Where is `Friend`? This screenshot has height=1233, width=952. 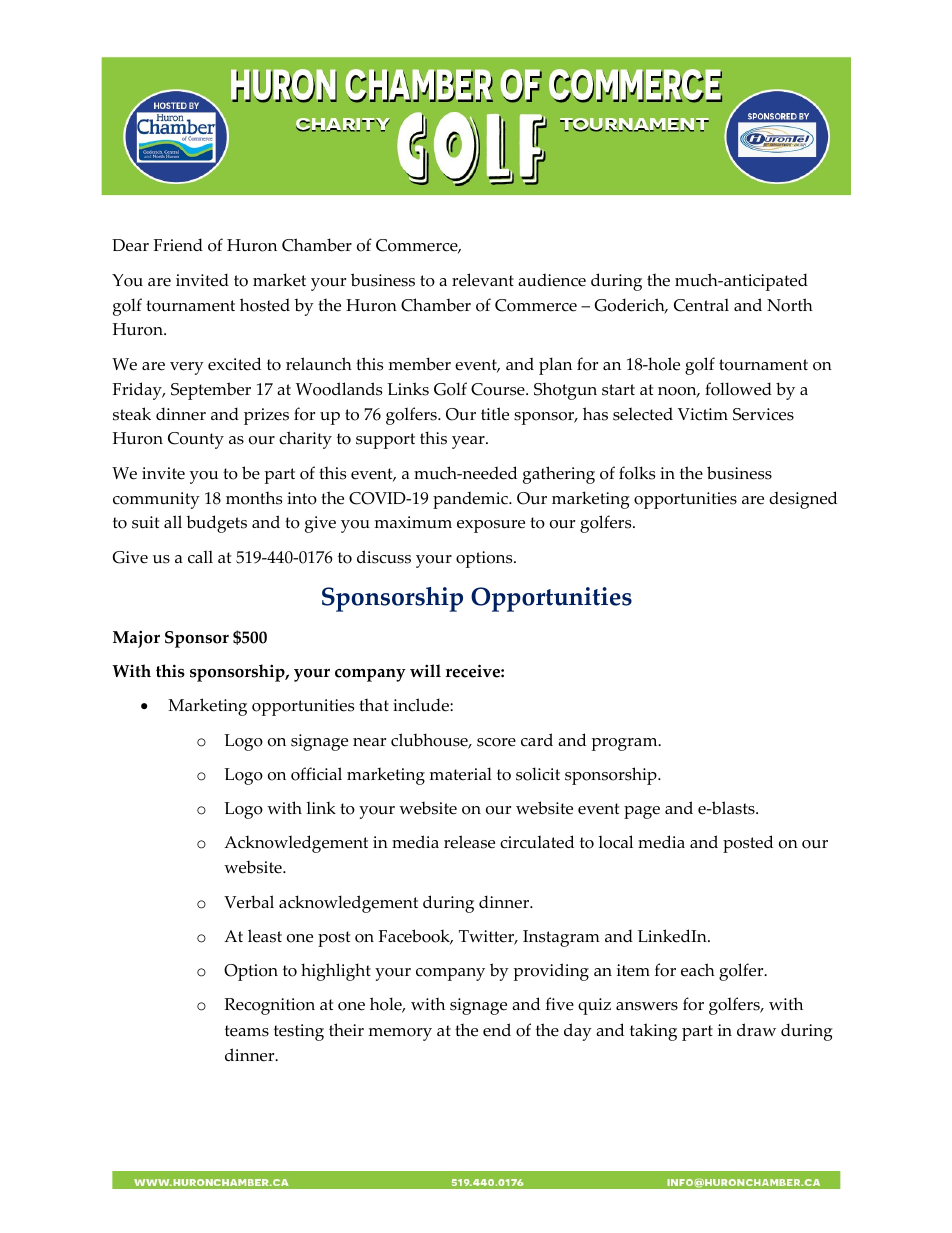
Friend is located at coordinates (178, 245).
